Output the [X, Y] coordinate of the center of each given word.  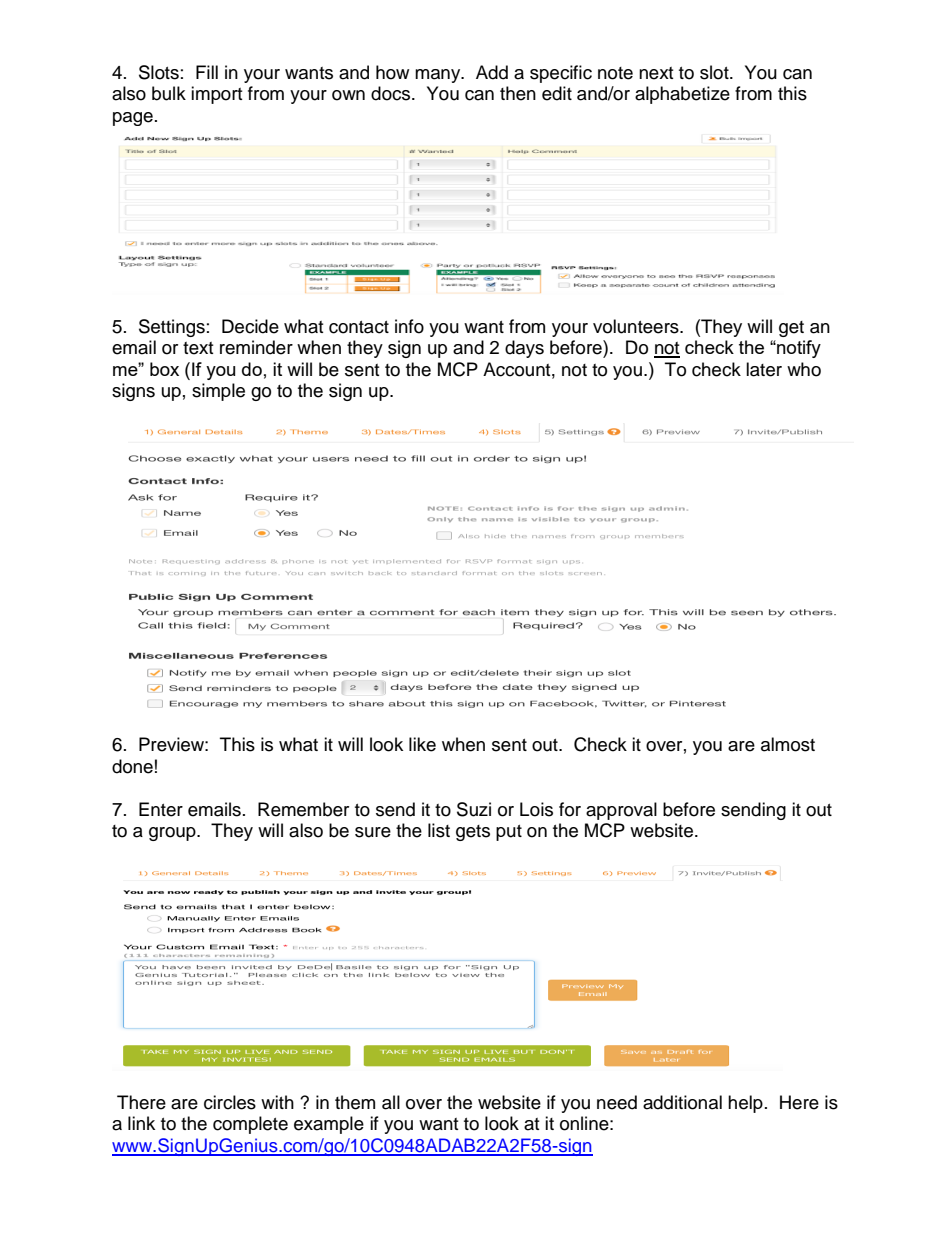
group [173, 834]
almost [788, 744]
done [132, 766]
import [216, 95]
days [524, 349]
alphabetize [682, 95]
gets [473, 833]
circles [230, 1102]
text [198, 348]
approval [621, 811]
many [439, 76]
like [422, 744]
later [764, 369]
